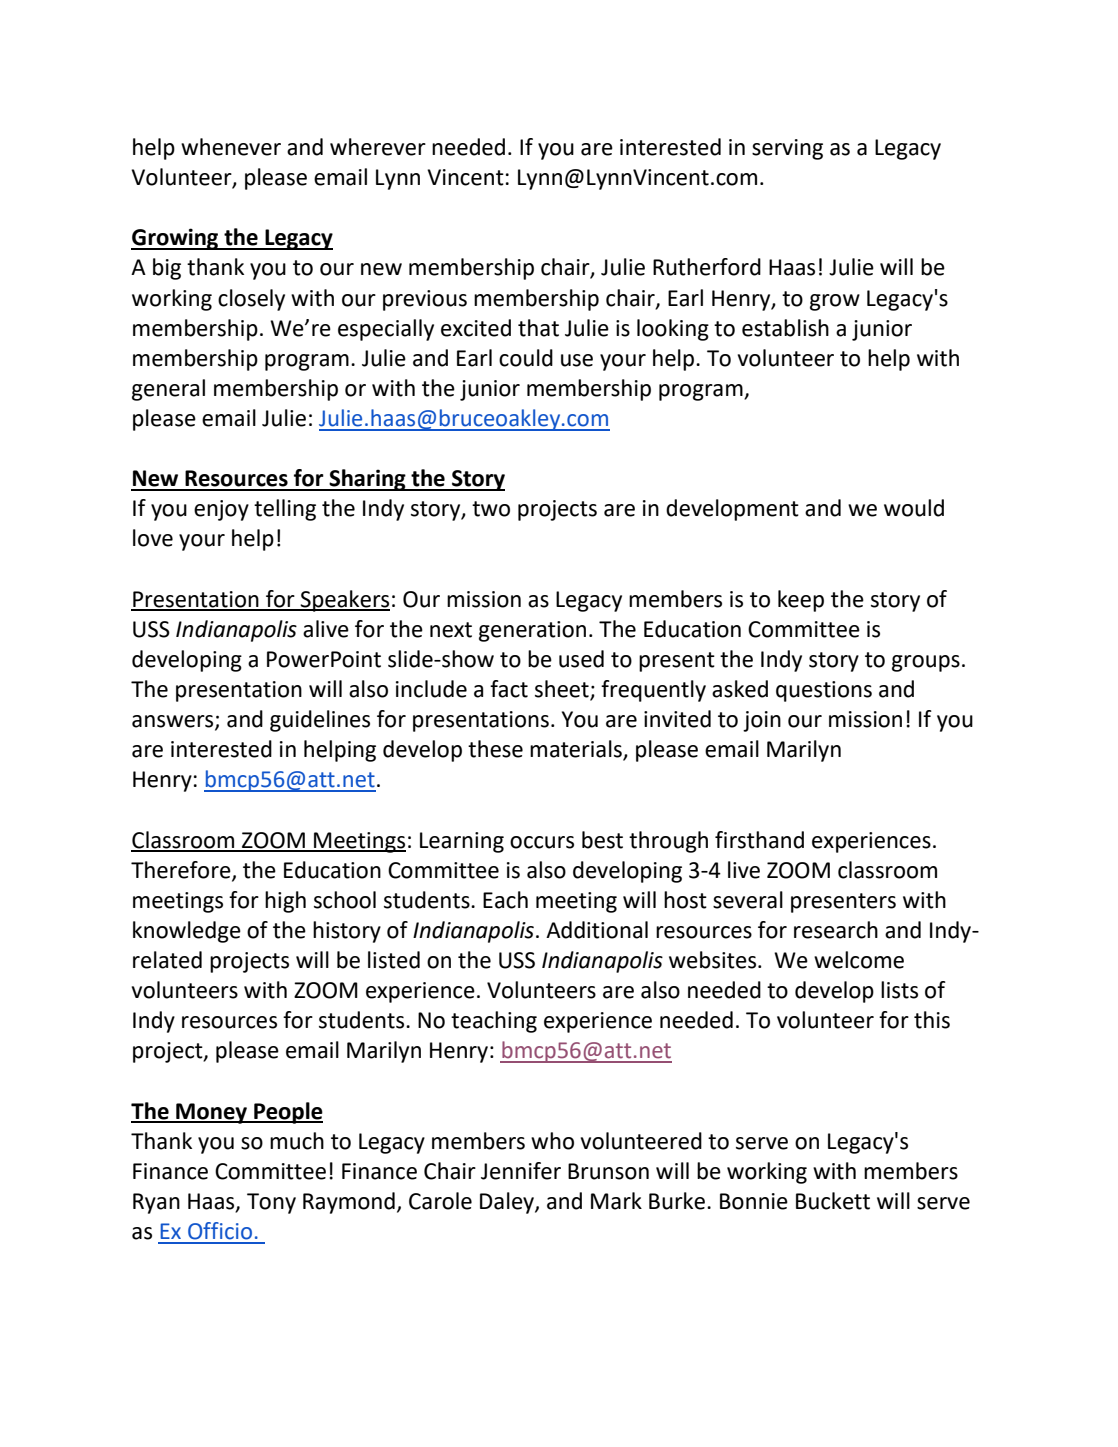 Image resolution: width=1118 pixels, height=1447 pixels. What do you see at coordinates (563, 690) in the document?
I see `sheet` at bounding box center [563, 690].
